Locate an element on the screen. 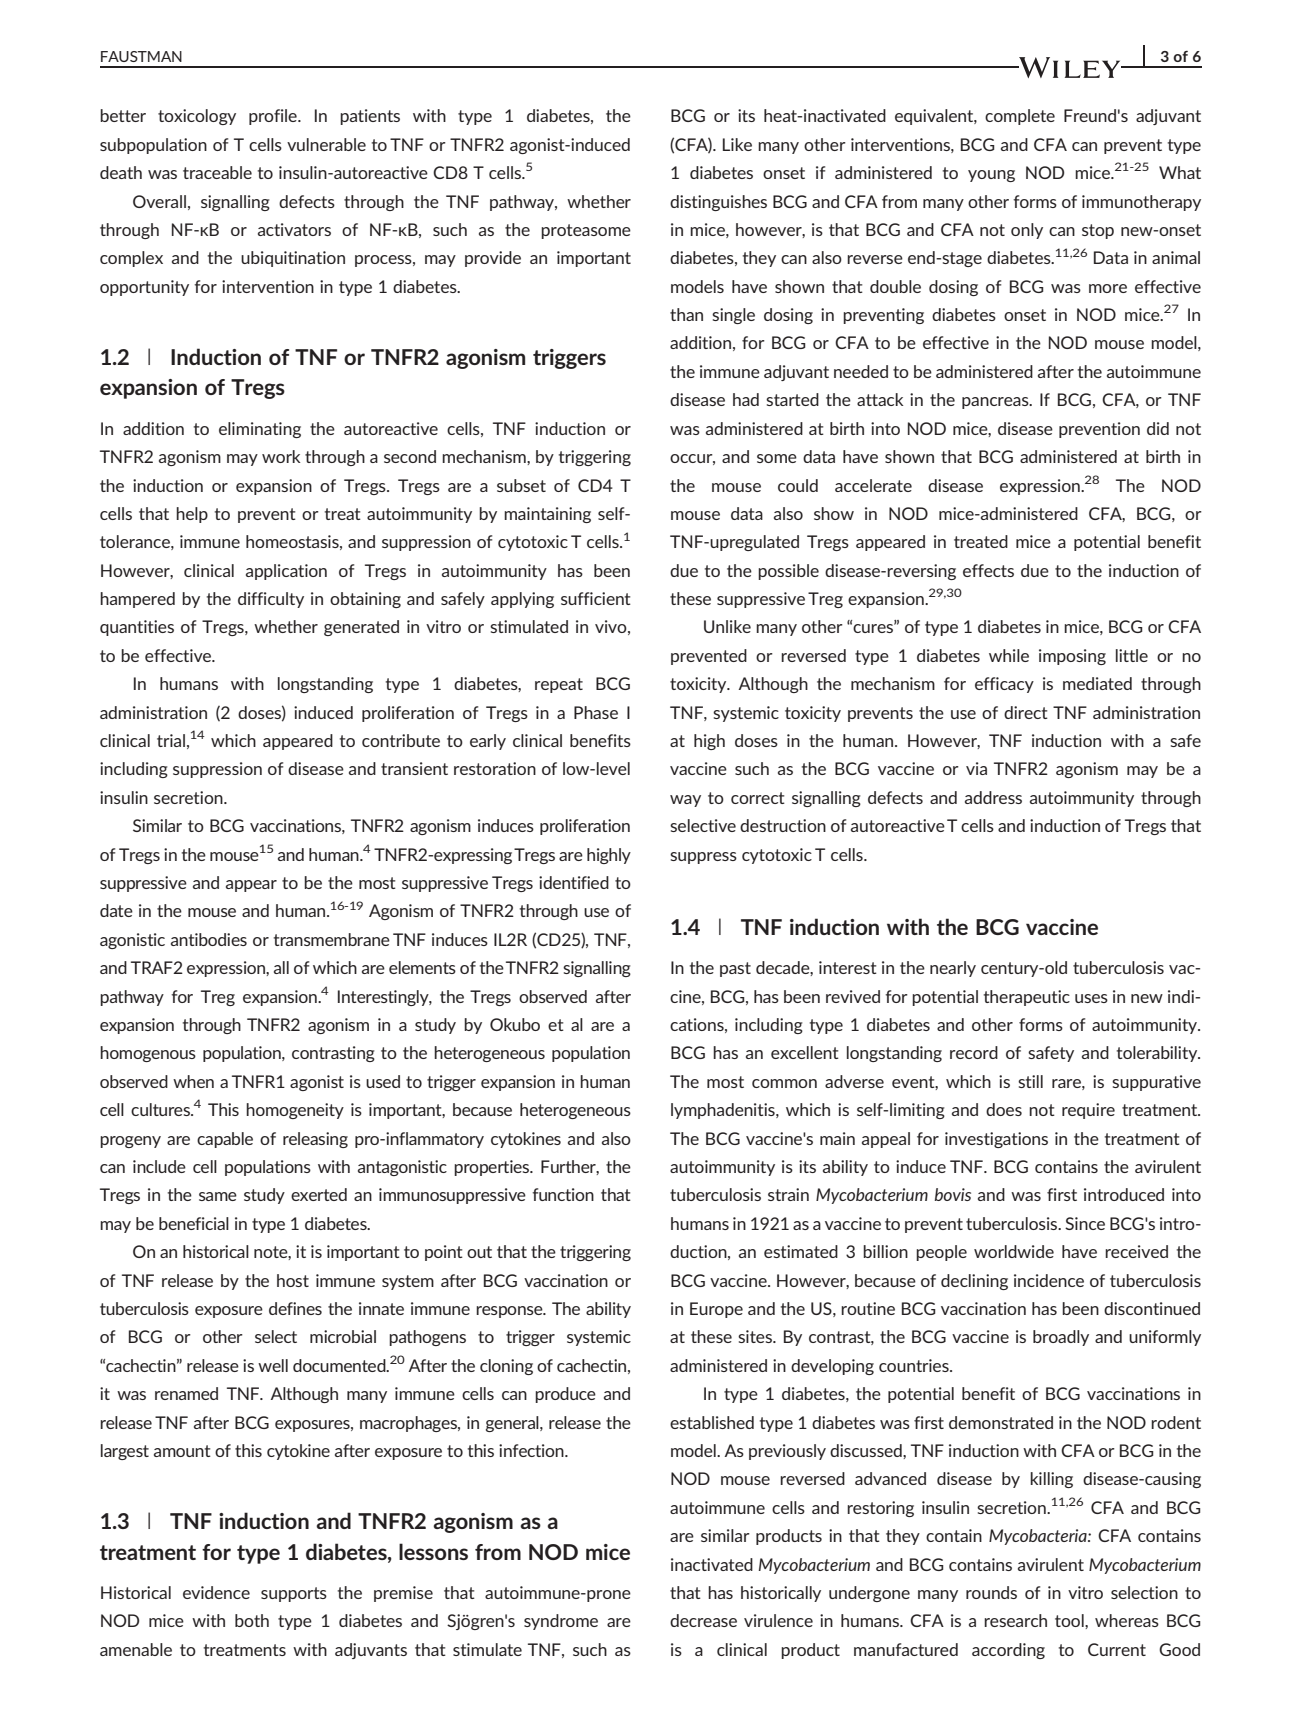 Image resolution: width=1301 pixels, height=1709 pixels. young is located at coordinates (991, 176).
